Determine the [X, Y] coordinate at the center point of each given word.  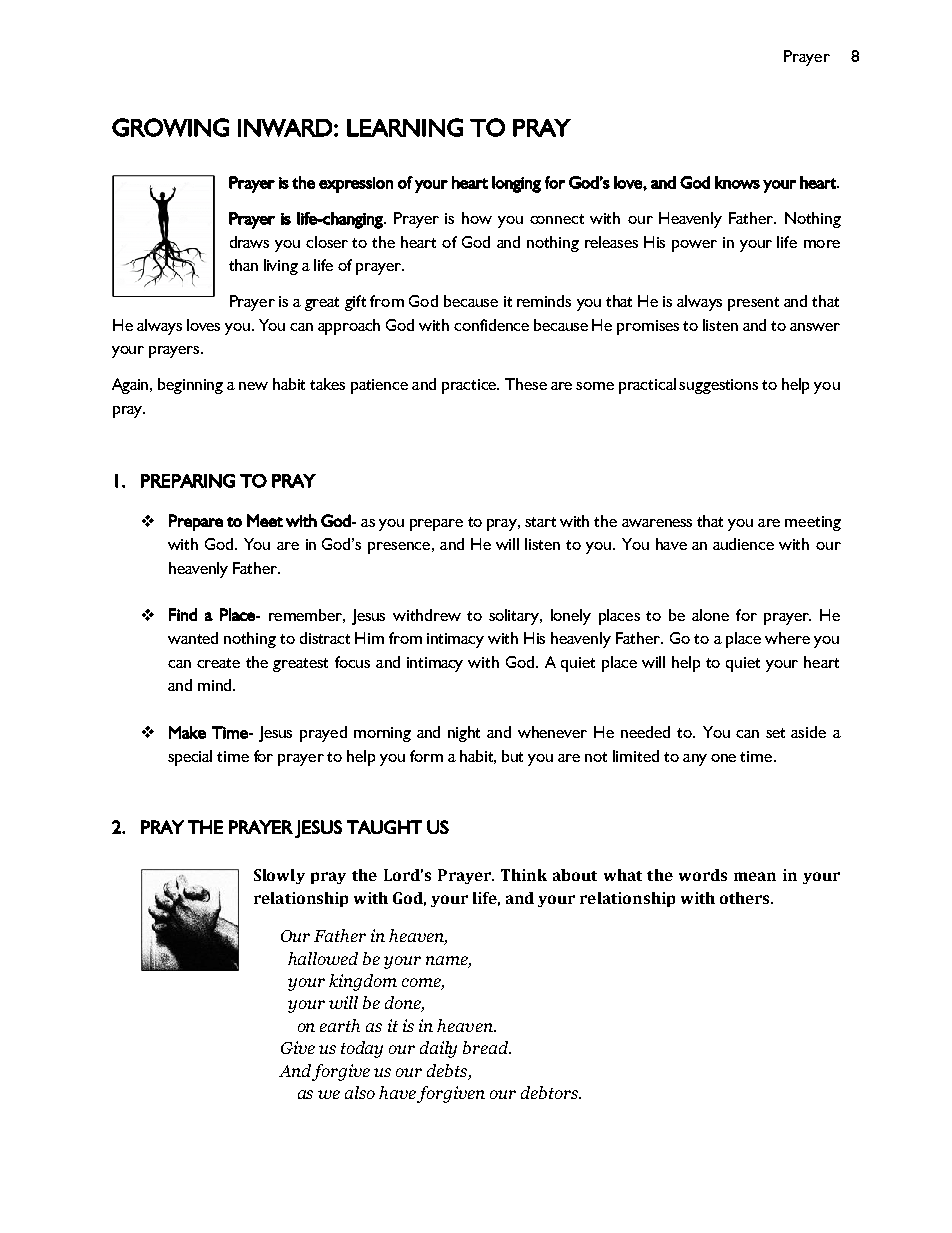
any [695, 760]
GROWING [170, 127]
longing [516, 184]
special [190, 758]
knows [737, 182]
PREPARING [188, 481]
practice [470, 386]
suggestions [718, 386]
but [512, 756]
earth [340, 1025]
